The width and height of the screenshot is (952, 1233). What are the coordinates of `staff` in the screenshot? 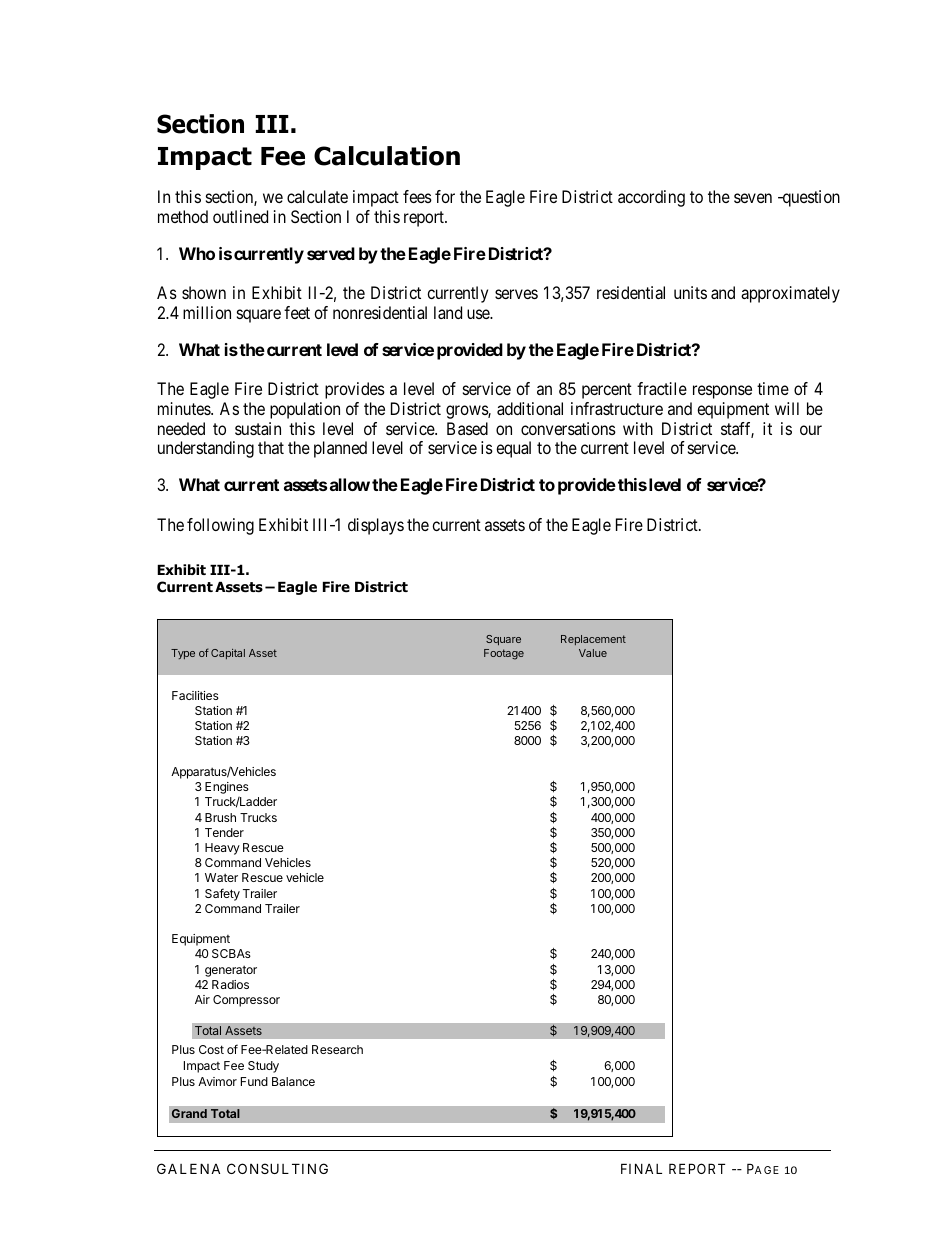 It's located at (737, 430).
